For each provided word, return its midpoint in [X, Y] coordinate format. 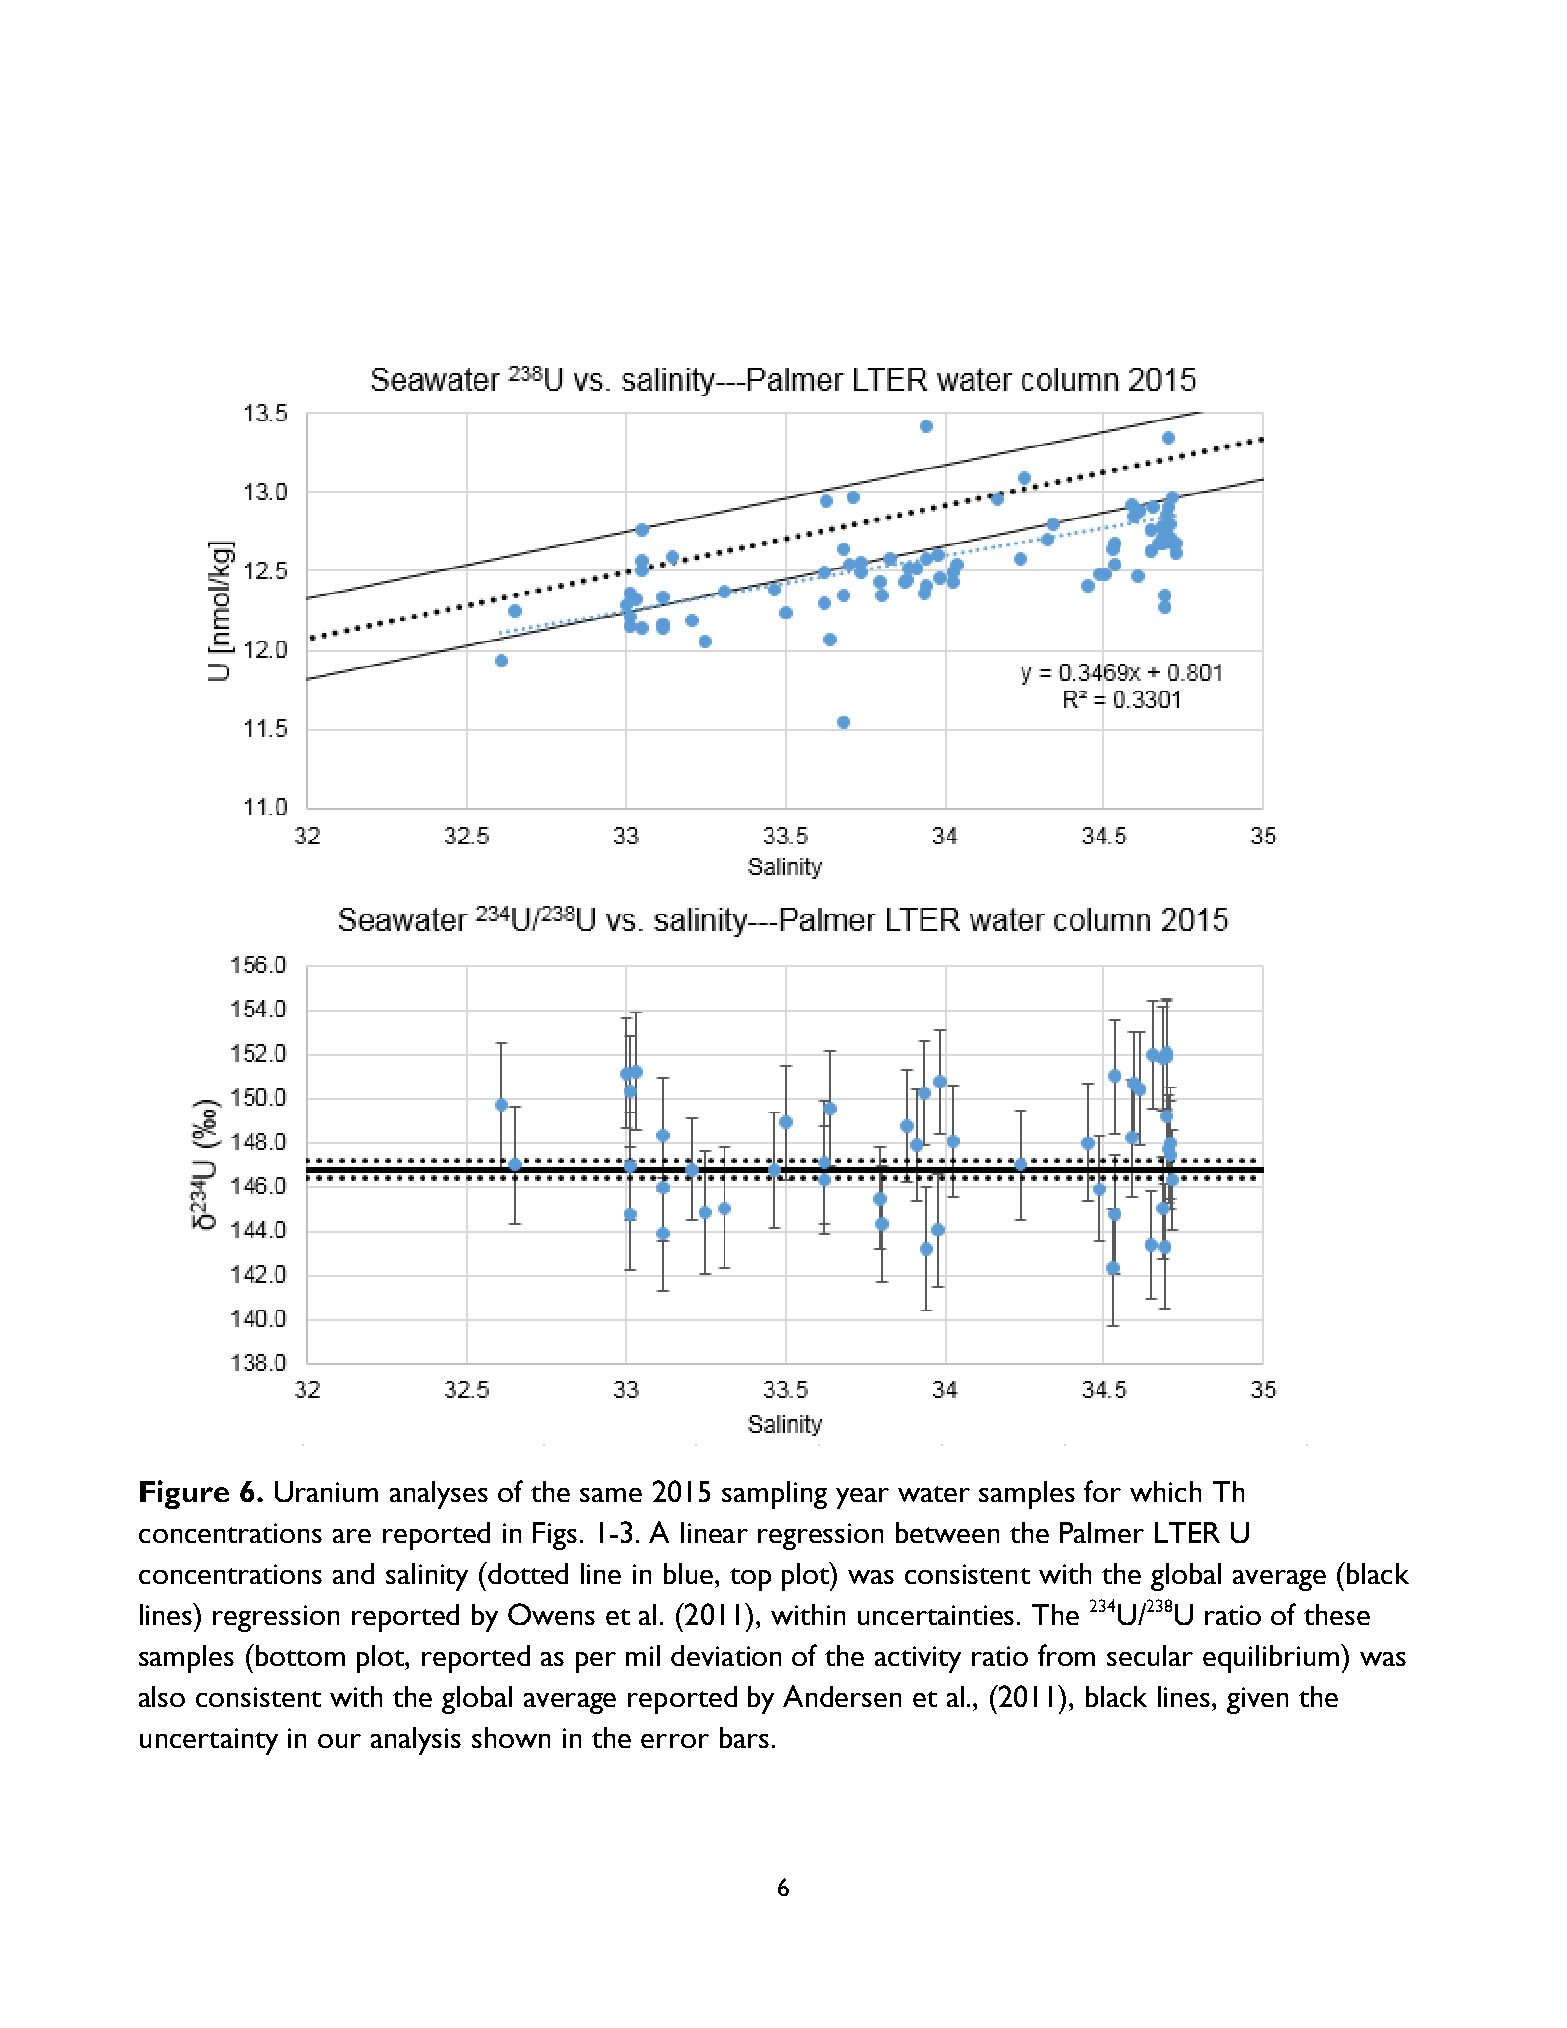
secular [1150, 1655]
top [750, 1579]
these [1337, 1614]
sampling [774, 1495]
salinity [427, 1577]
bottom [299, 1655]
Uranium [326, 1491]
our [339, 1741]
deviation [726, 1655]
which [1165, 1491]
